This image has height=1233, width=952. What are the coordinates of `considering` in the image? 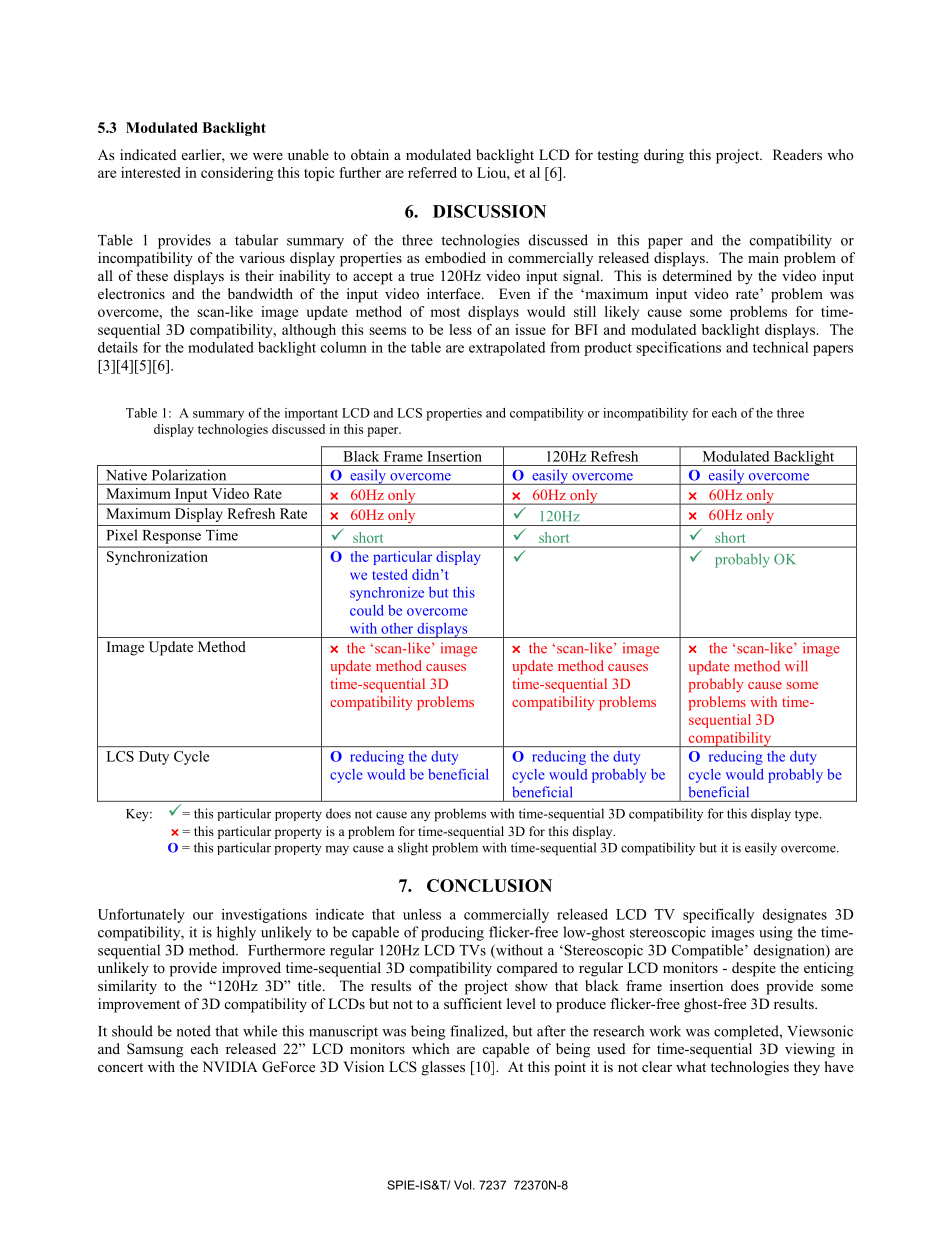 It's located at (237, 174).
